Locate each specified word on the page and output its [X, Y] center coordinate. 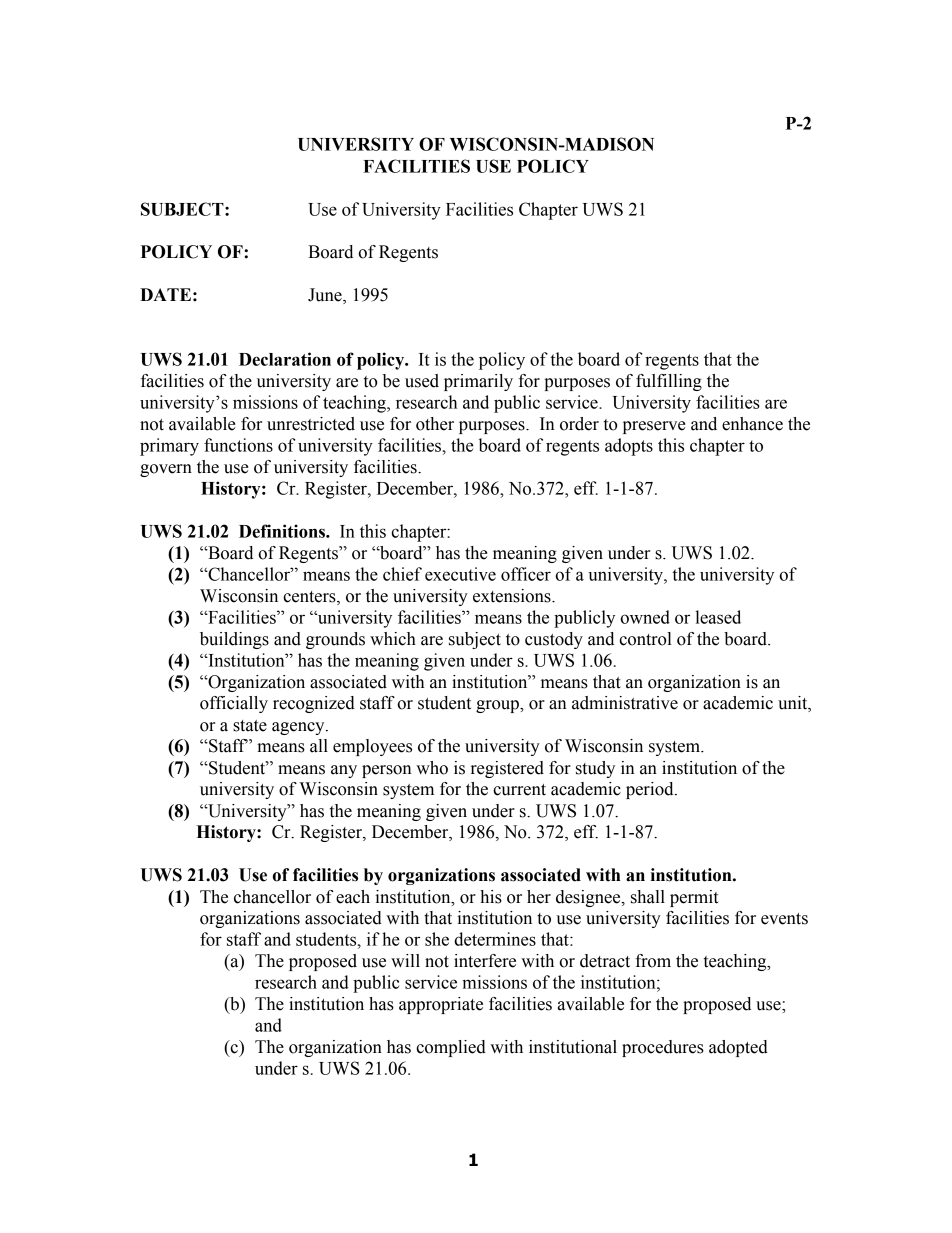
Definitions [283, 531]
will [405, 960]
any [344, 771]
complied [451, 1048]
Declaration [285, 359]
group [498, 706]
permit [694, 898]
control [645, 639]
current [519, 790]
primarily [478, 382]
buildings [234, 640]
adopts [629, 447]
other [435, 424]
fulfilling [669, 382]
